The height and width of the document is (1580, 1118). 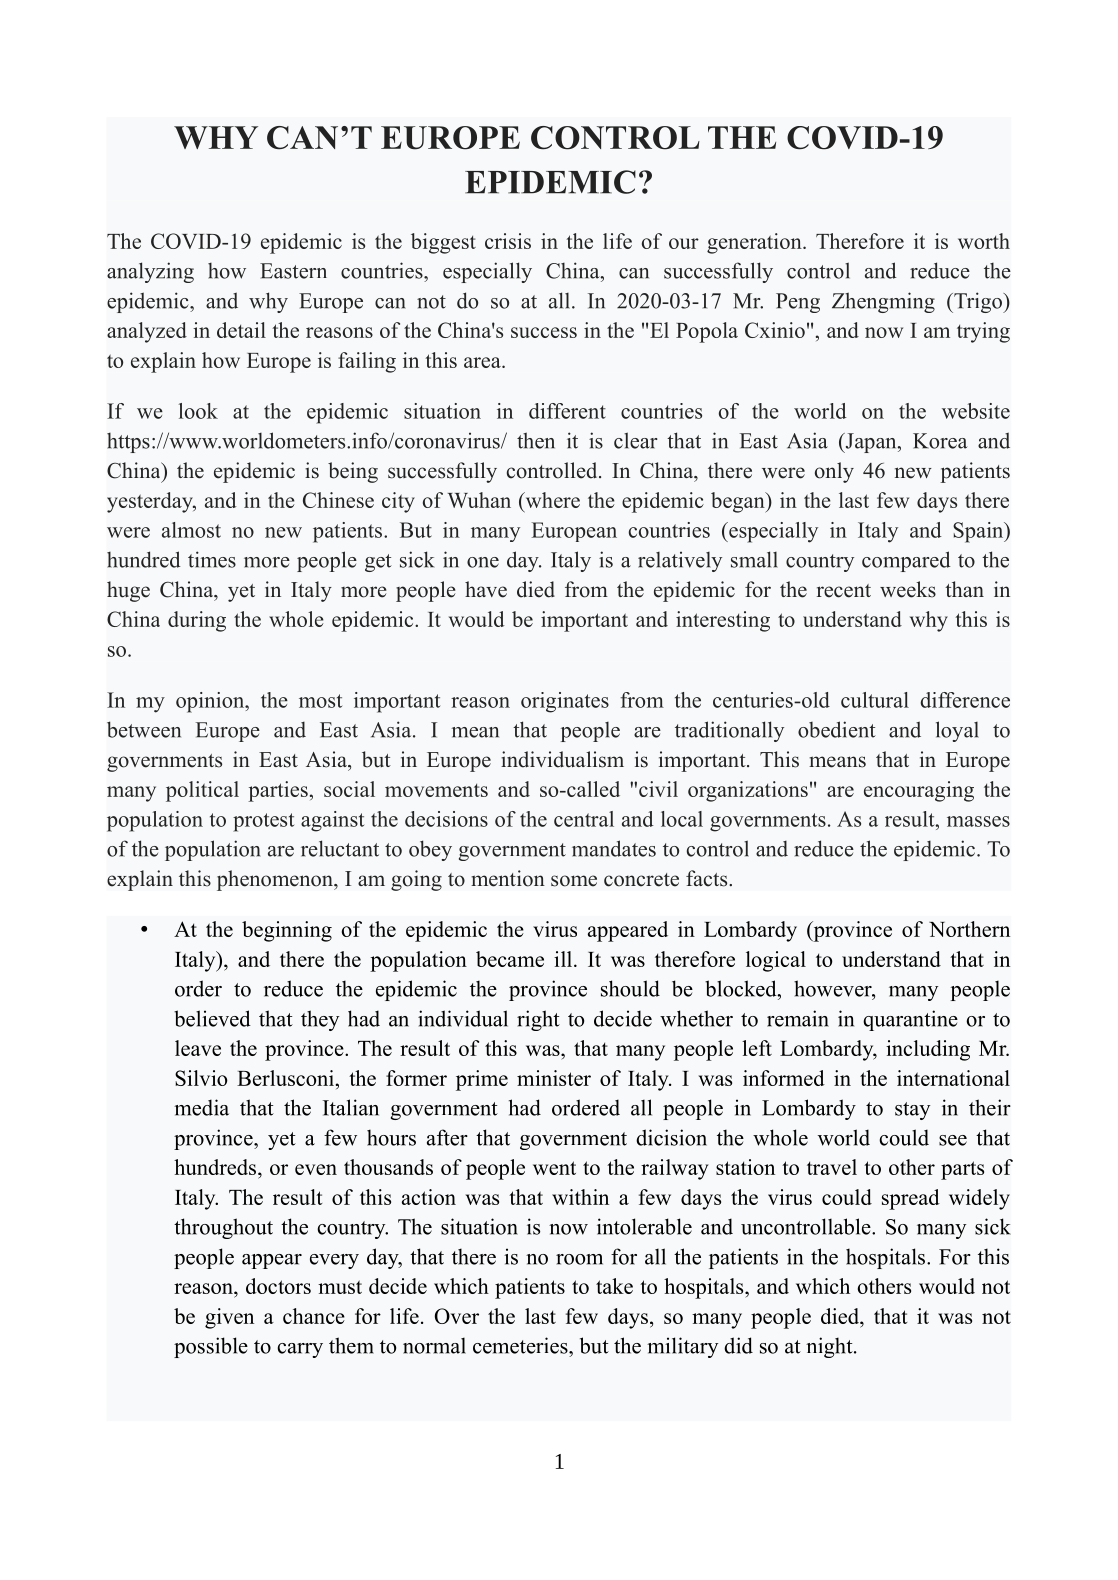 I want to click on only, so click(x=834, y=472).
